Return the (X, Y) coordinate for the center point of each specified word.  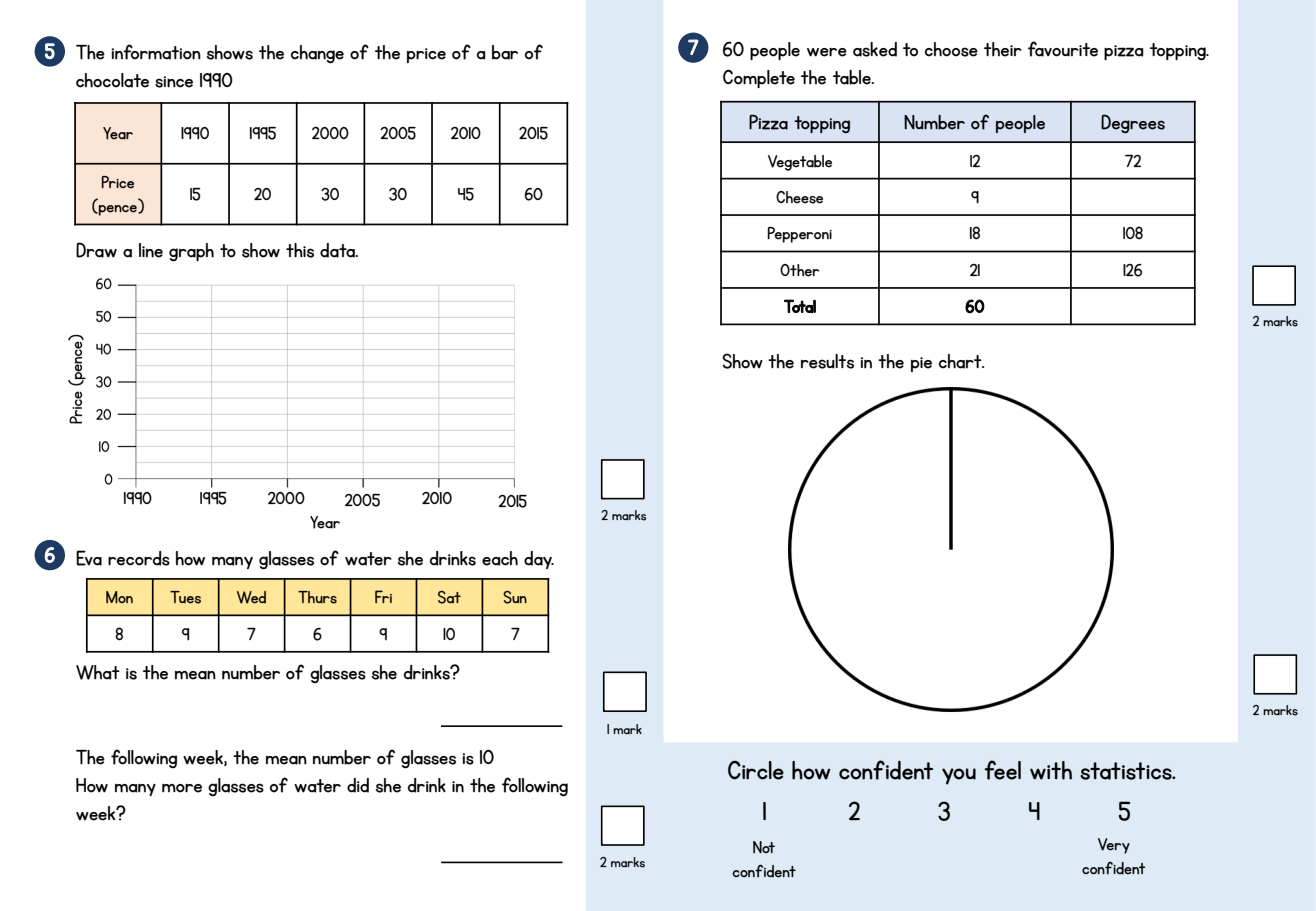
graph (191, 252)
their (1003, 49)
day (539, 560)
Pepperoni (799, 235)
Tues (185, 597)
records (139, 558)
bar (505, 52)
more (182, 788)
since (174, 82)
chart (961, 361)
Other (799, 270)
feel (1002, 770)
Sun (515, 597)
